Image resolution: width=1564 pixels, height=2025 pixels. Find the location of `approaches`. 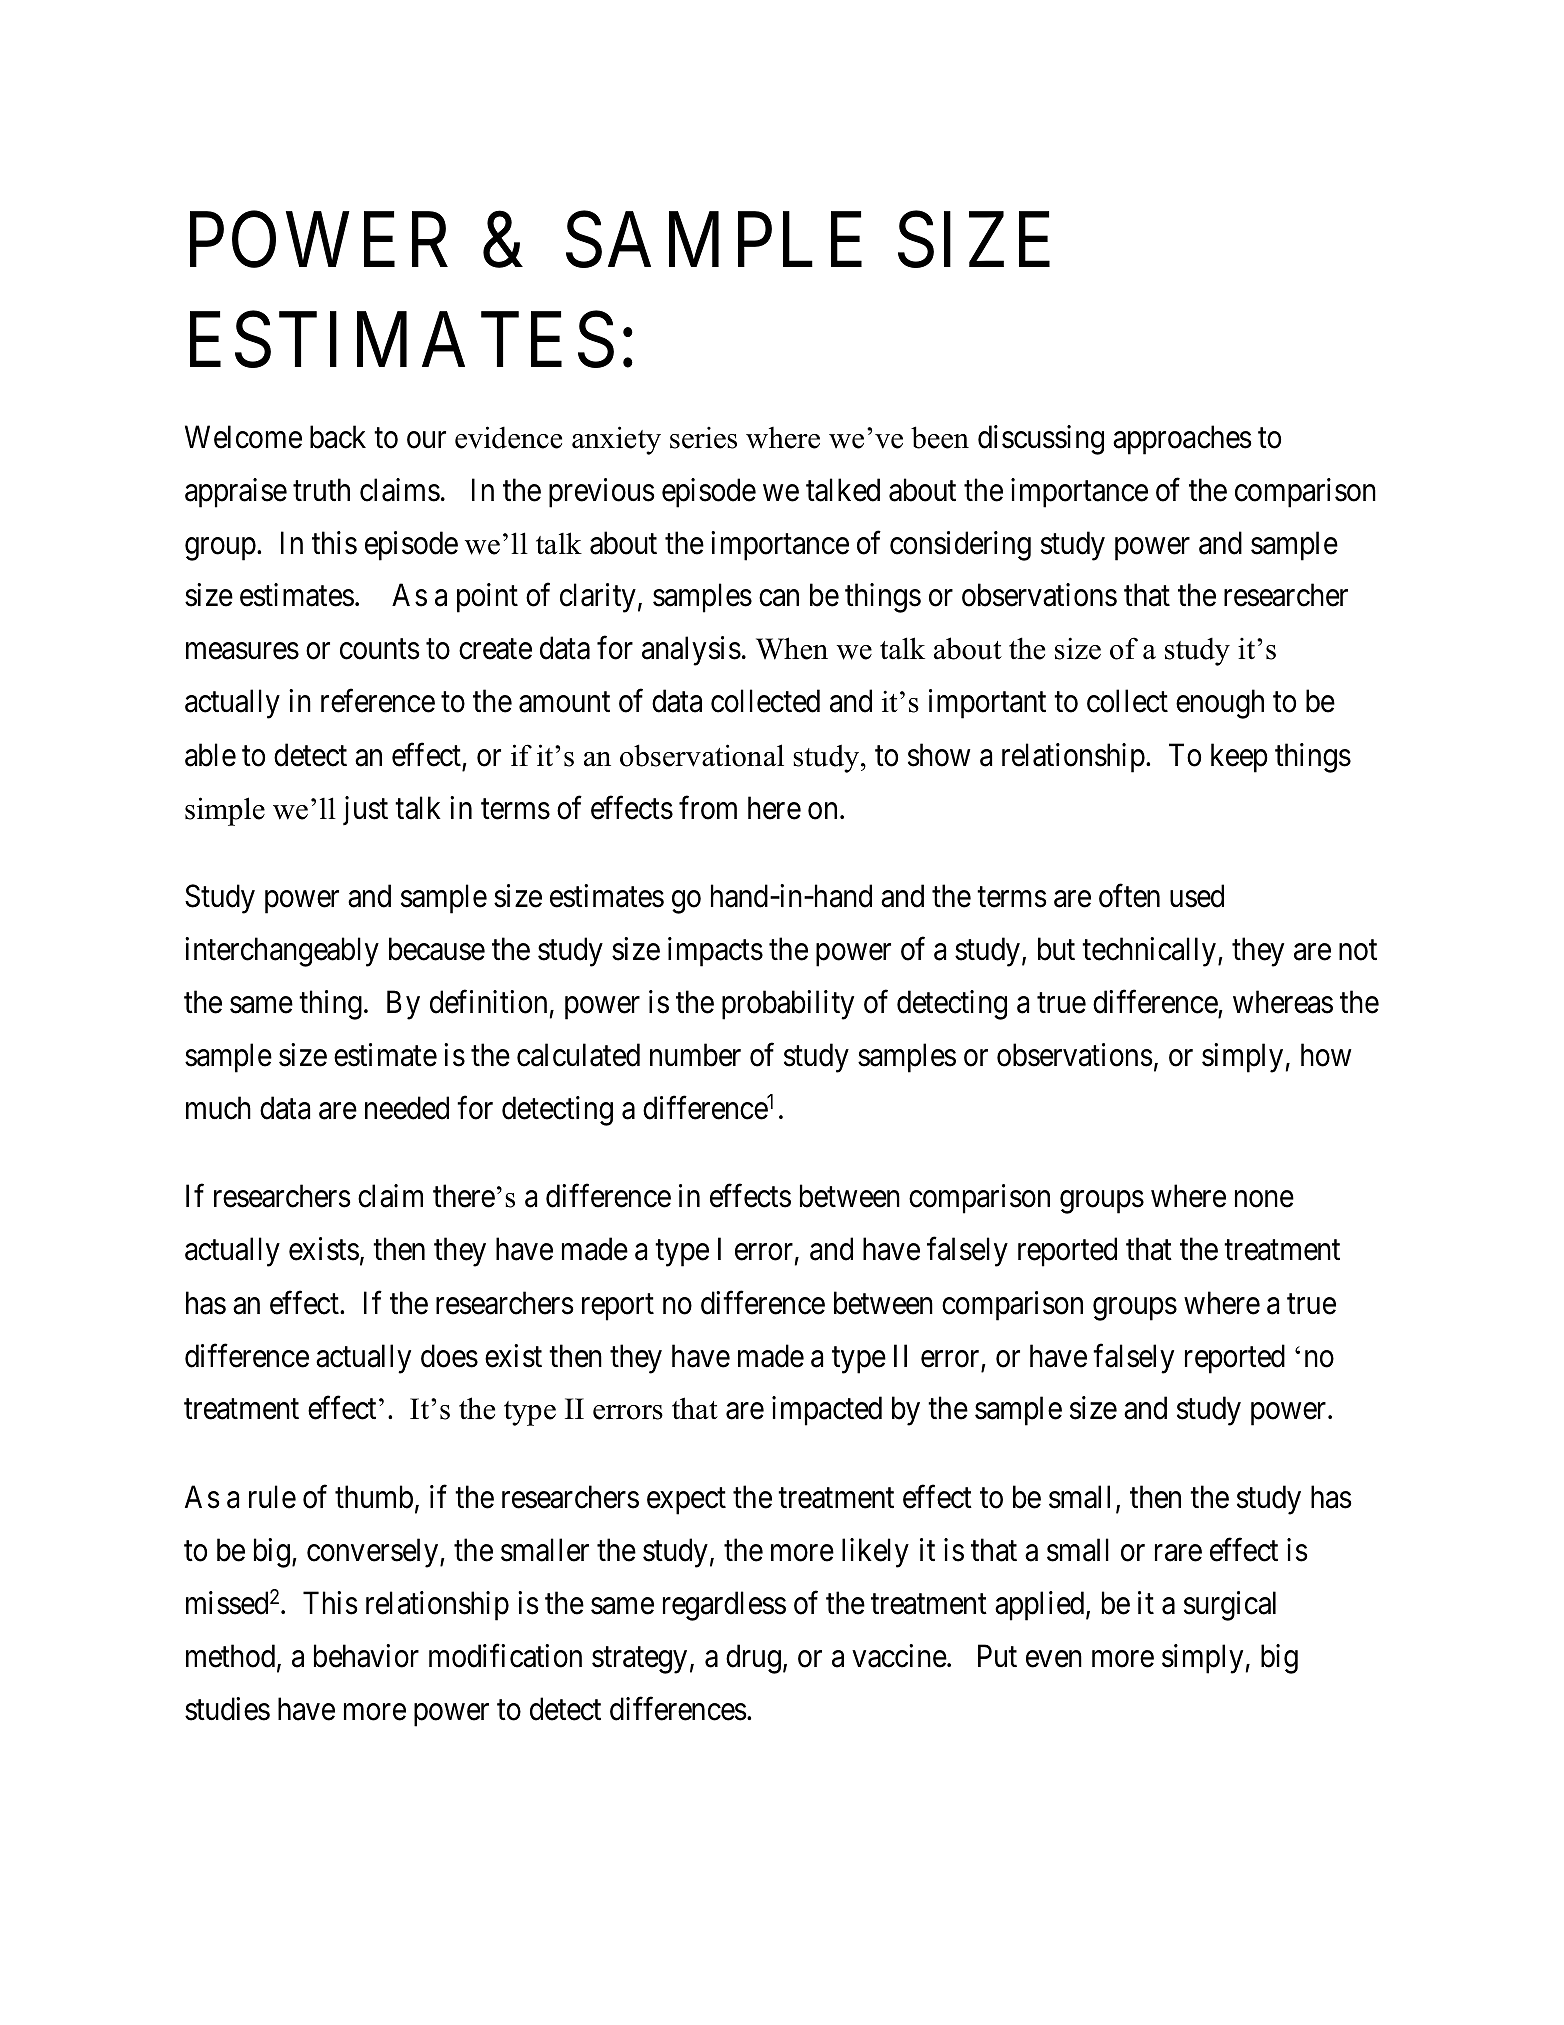

approaches is located at coordinates (1182, 440).
